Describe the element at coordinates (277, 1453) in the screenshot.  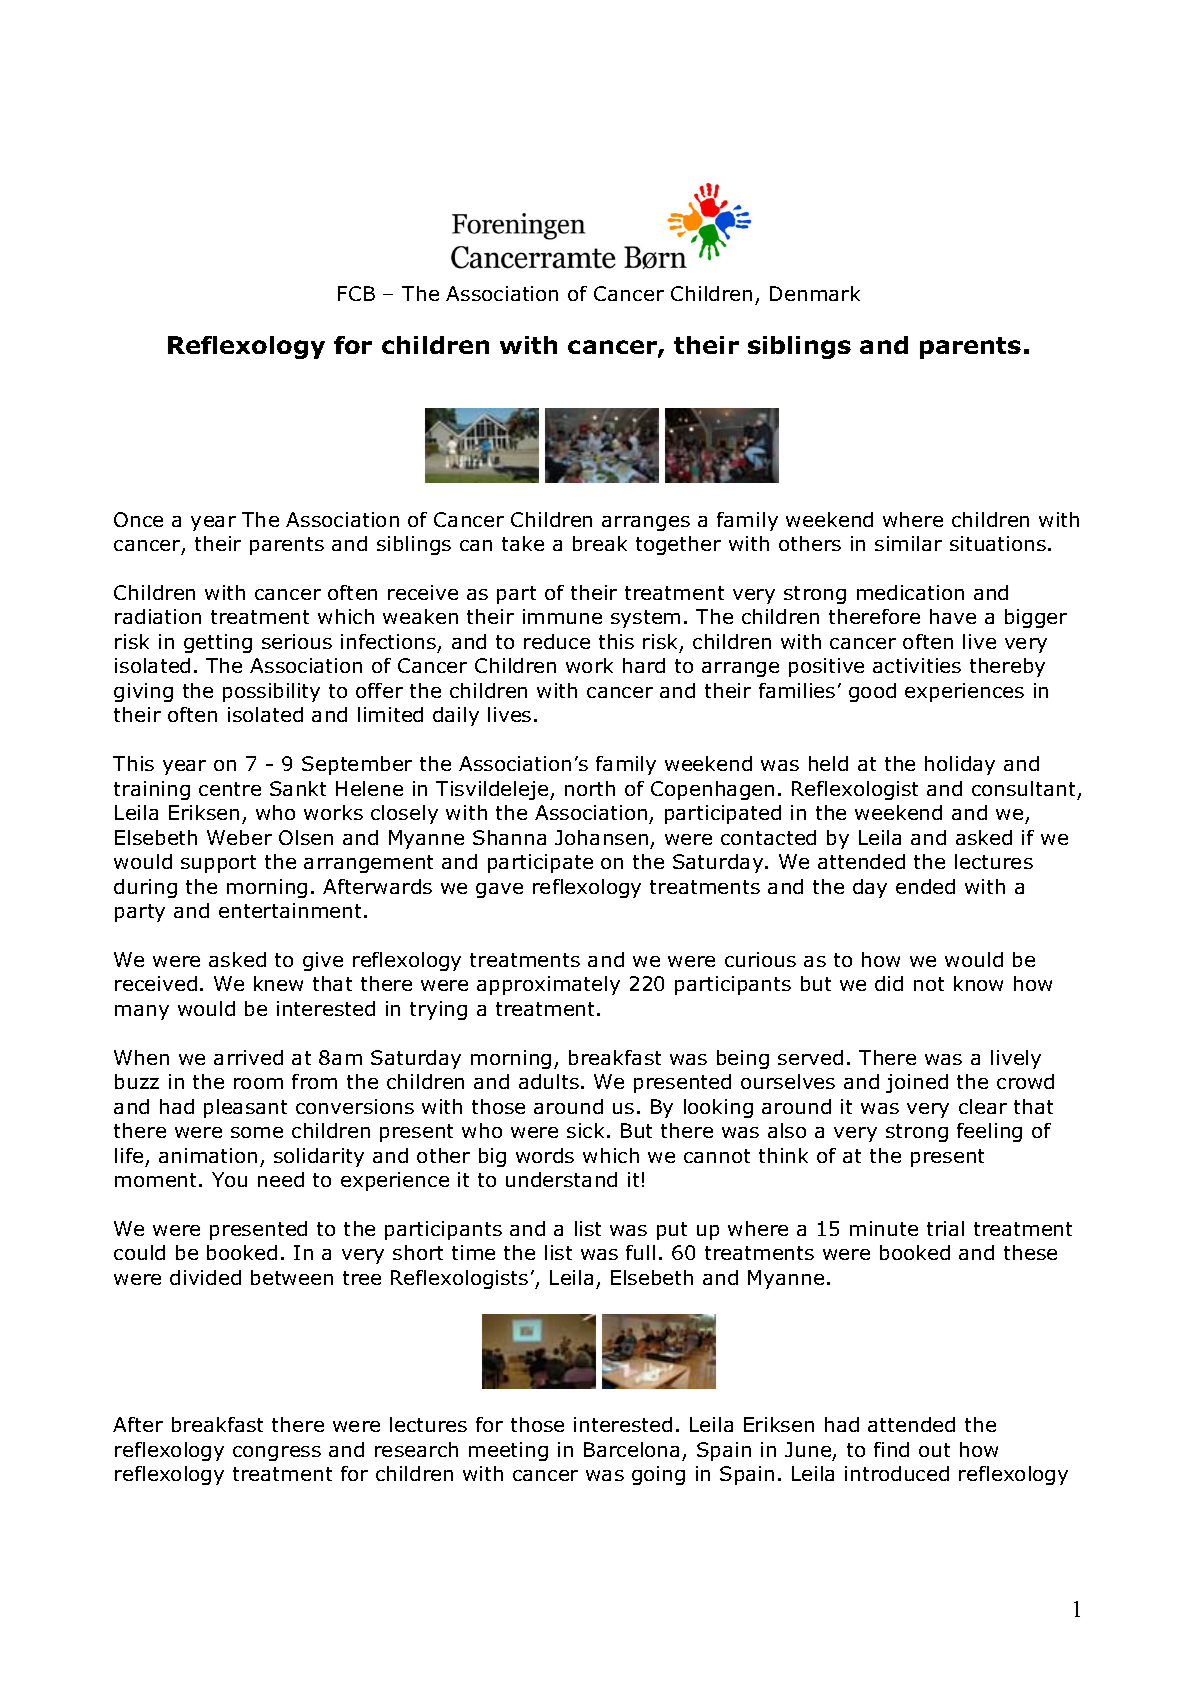
I see `congress` at that location.
